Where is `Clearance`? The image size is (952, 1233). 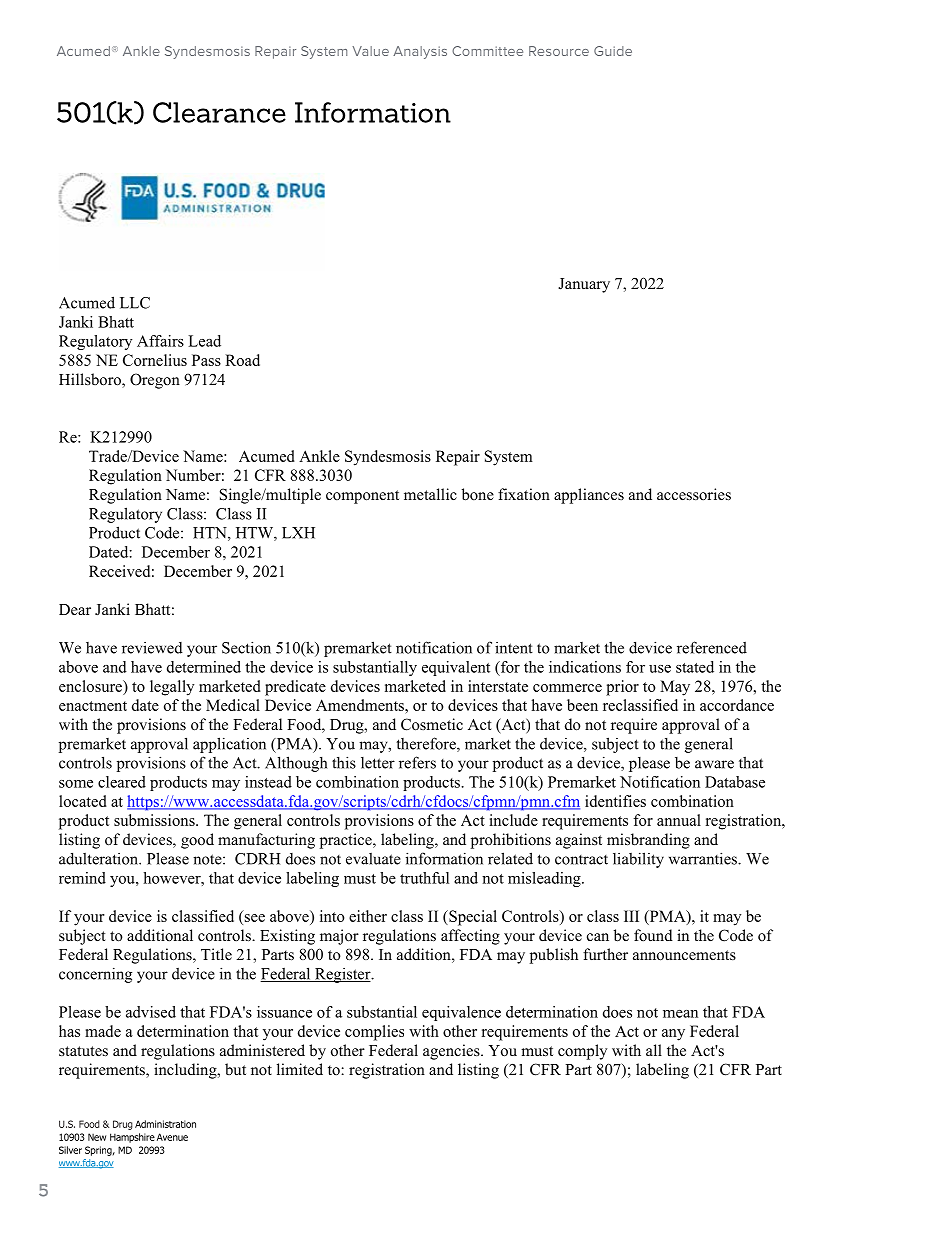
Clearance is located at coordinates (219, 112).
